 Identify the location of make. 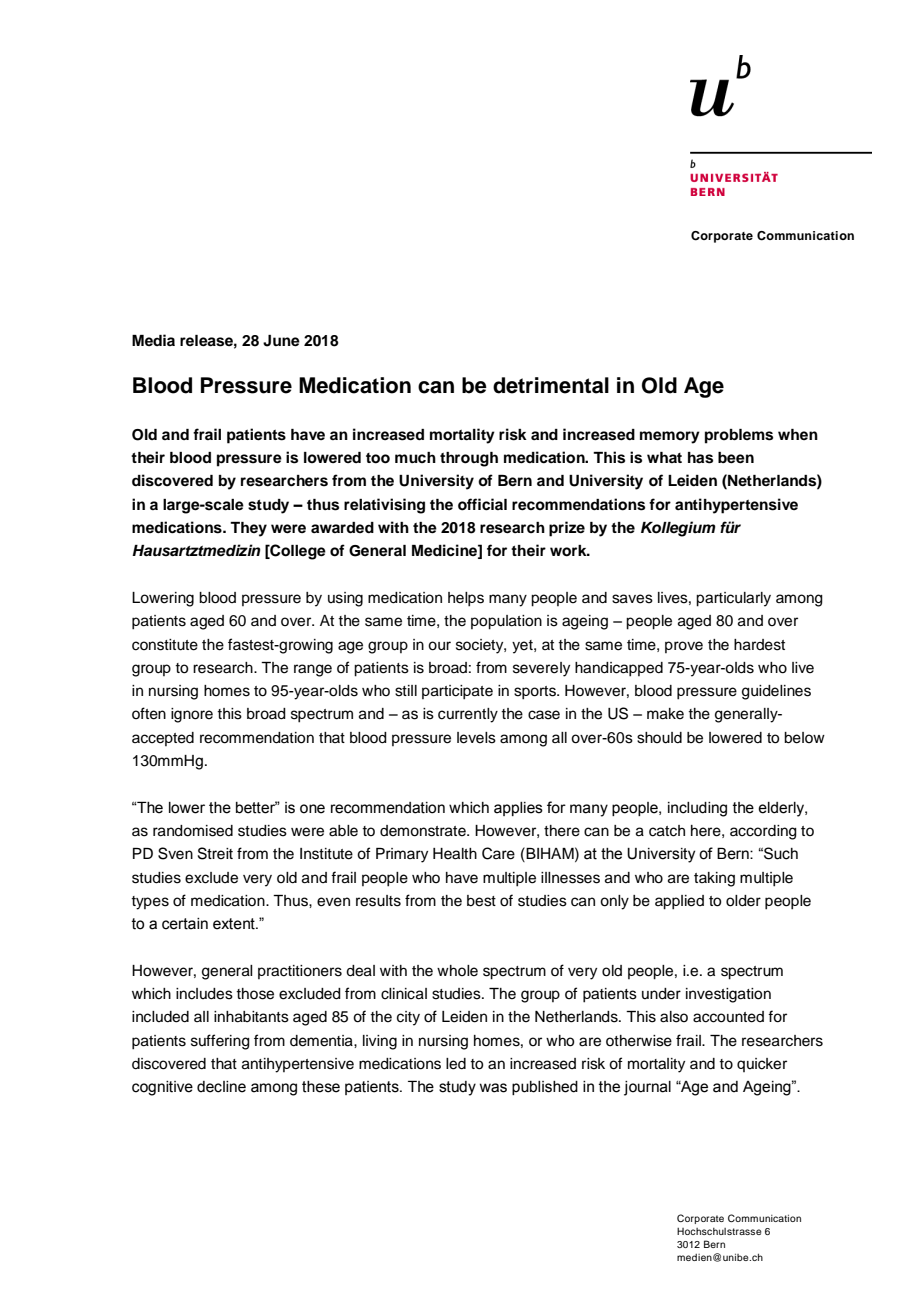
(665, 714).
